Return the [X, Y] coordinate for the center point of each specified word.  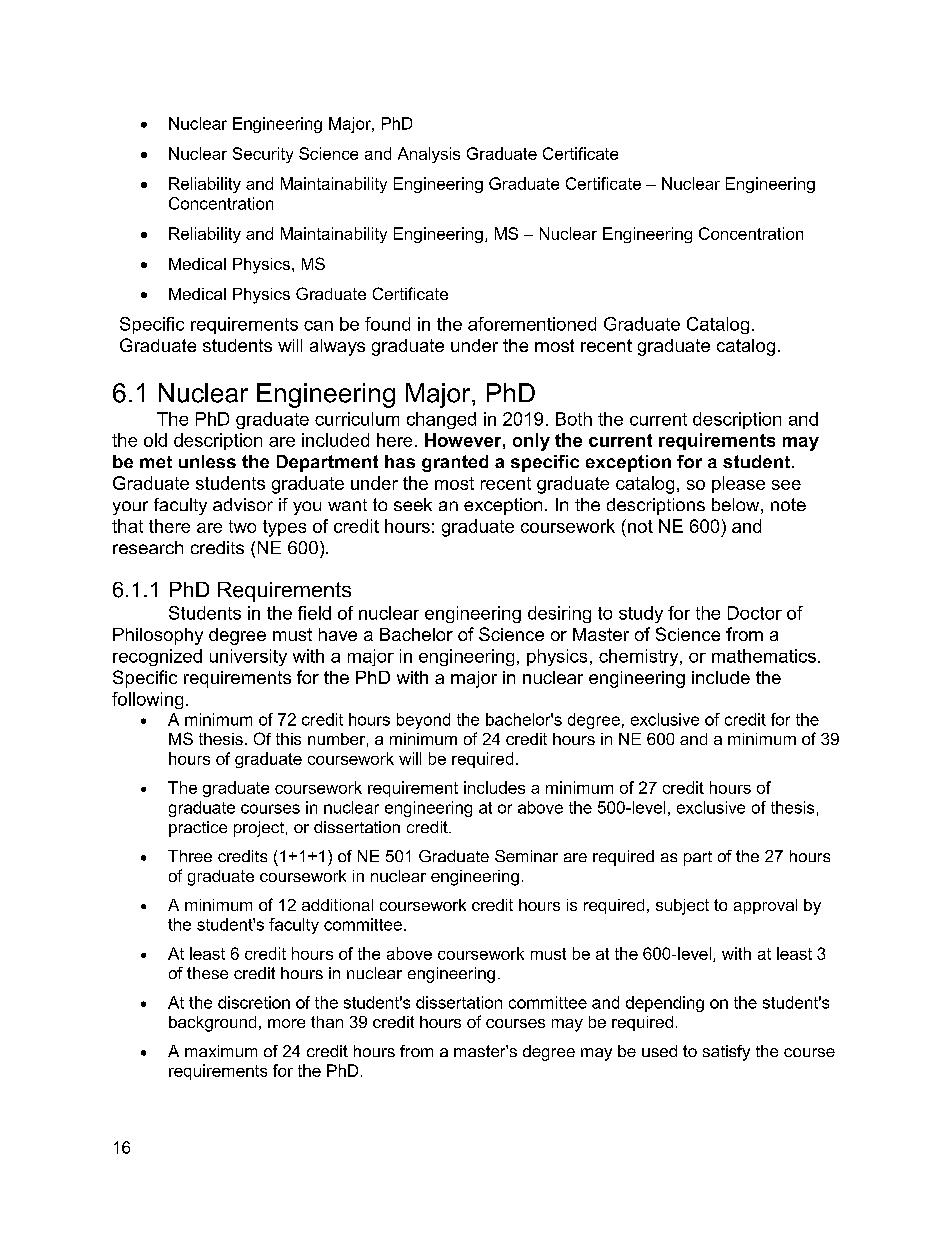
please [738, 484]
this [288, 739]
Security [263, 155]
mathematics [764, 656]
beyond [423, 721]
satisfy [726, 1053]
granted [455, 463]
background [212, 1024]
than [327, 1022]
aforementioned [532, 324]
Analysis [429, 155]
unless [207, 461]
